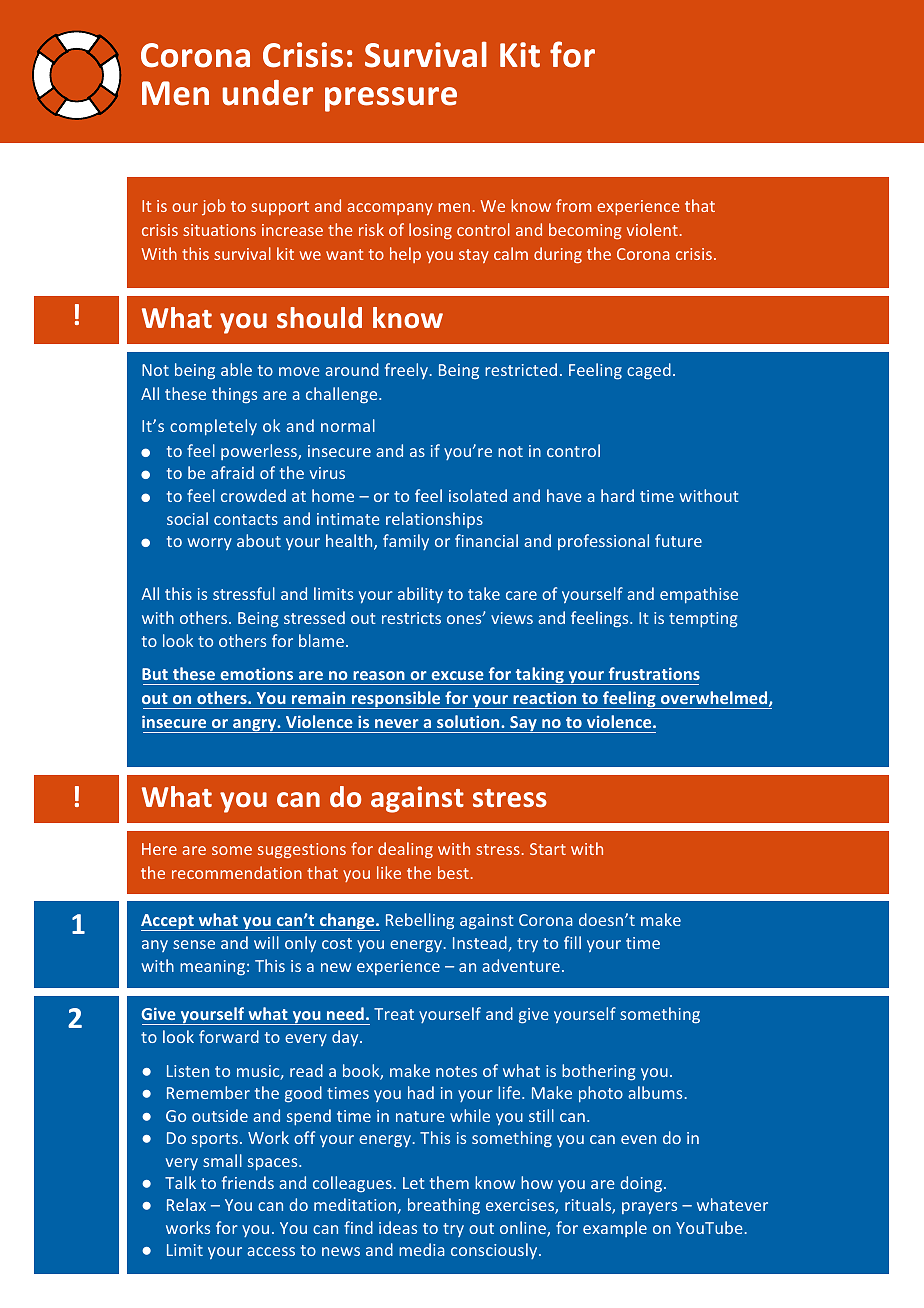 The width and height of the screenshot is (924, 1308). Describe the element at coordinates (234, 395) in the screenshot. I see `things` at that location.
